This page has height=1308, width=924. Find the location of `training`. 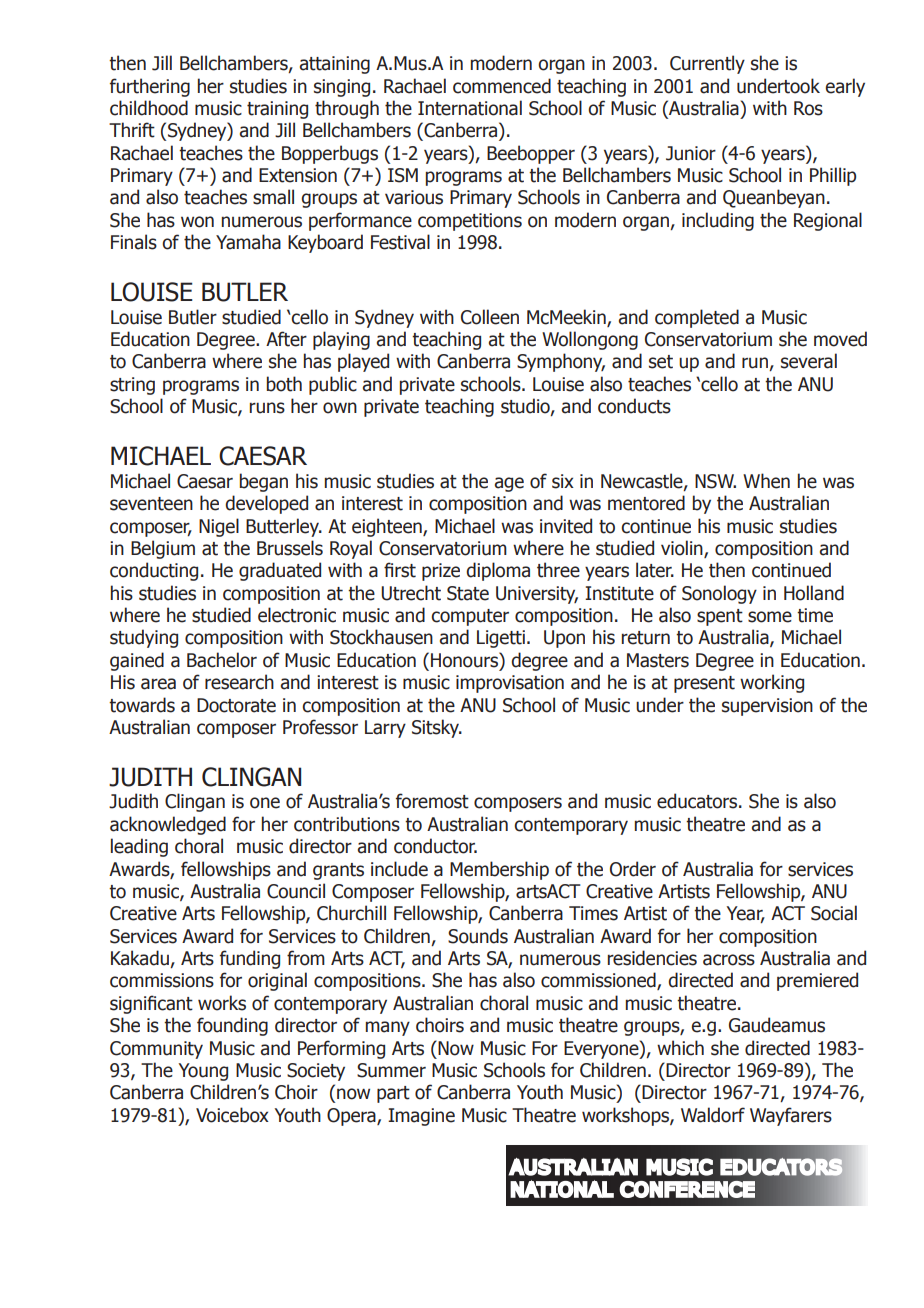

training is located at coordinates (277, 110).
